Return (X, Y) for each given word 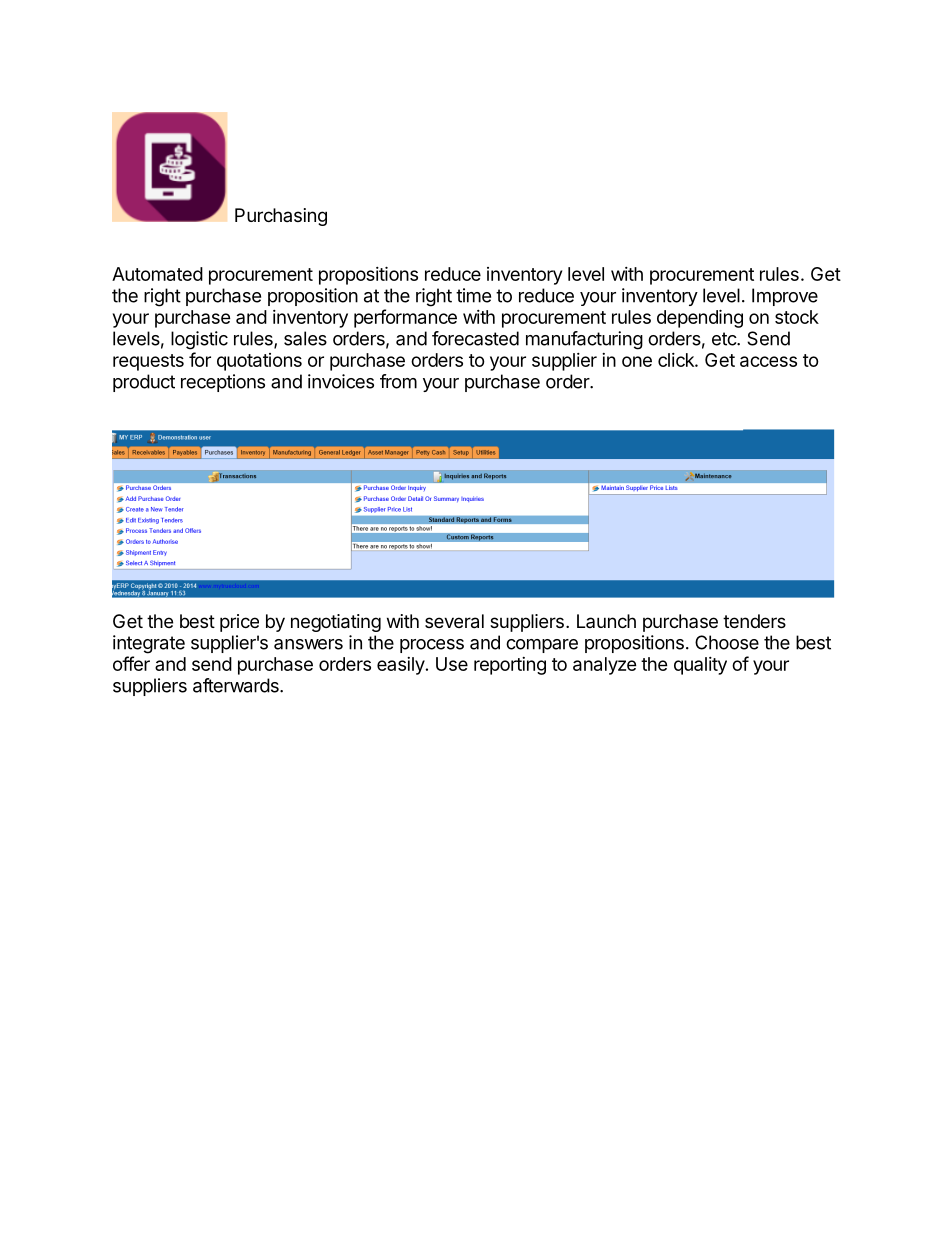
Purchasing (281, 217)
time (473, 295)
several (454, 621)
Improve (785, 297)
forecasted (475, 338)
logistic (199, 340)
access (768, 361)
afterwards (237, 685)
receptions (223, 383)
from (398, 381)
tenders (754, 621)
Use (452, 664)
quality (700, 666)
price (239, 623)
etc (725, 339)
